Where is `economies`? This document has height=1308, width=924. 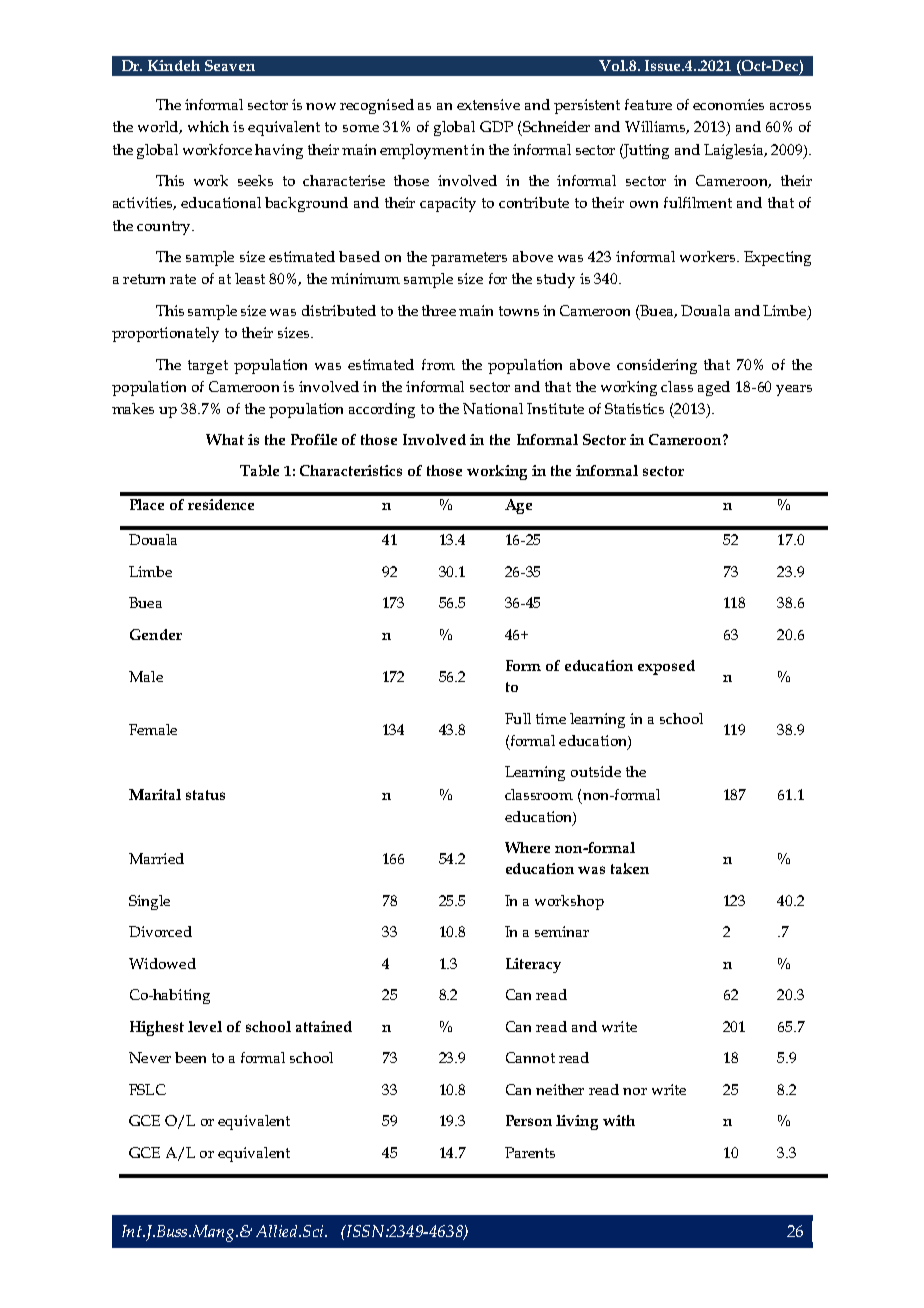
economies is located at coordinates (728, 104).
